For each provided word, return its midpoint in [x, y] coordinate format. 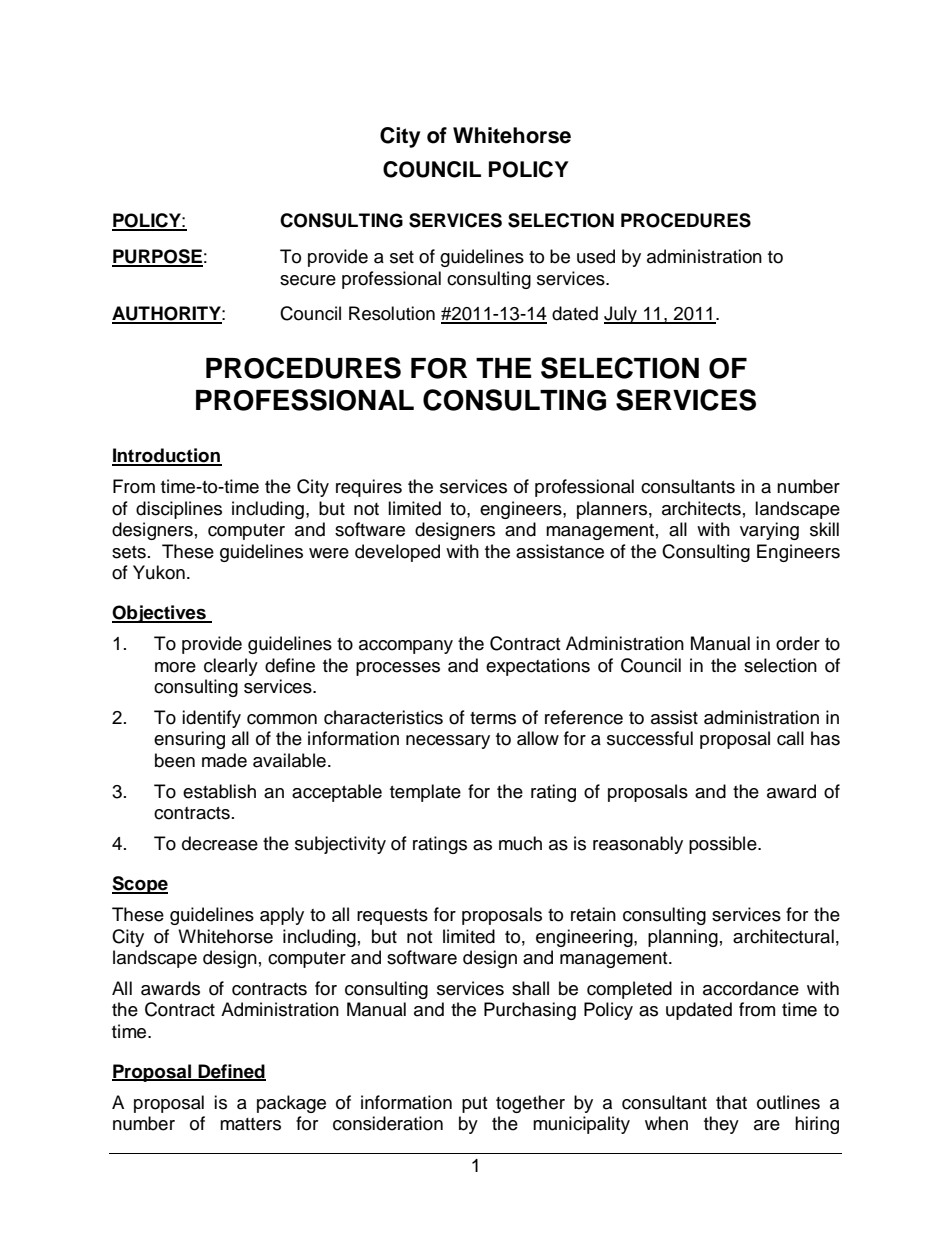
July [622, 315]
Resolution [392, 313]
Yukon [159, 572]
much [520, 843]
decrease [220, 843]
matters [250, 1124]
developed [397, 553]
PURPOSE [157, 257]
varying [769, 531]
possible [724, 845]
